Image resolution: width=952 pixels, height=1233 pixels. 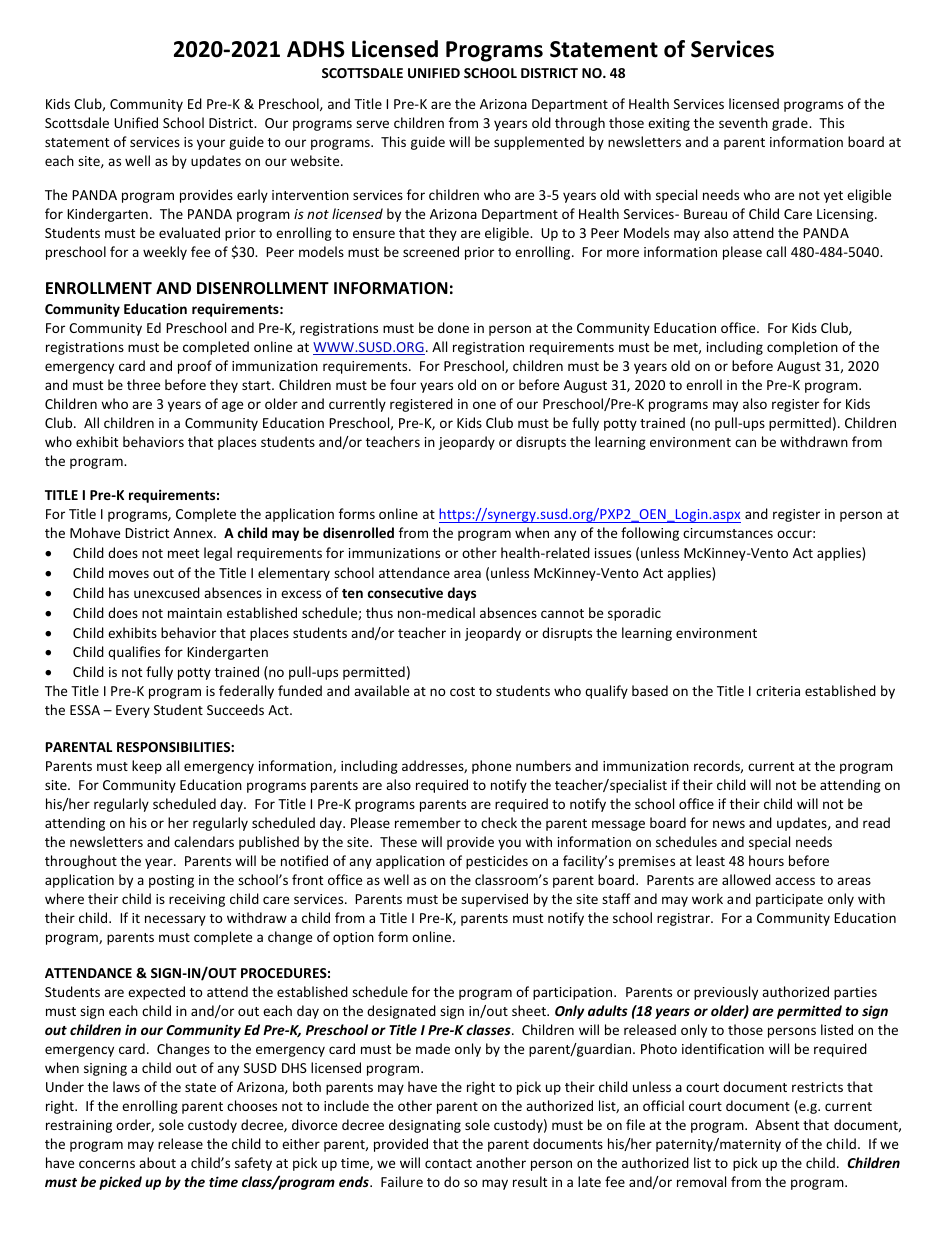 What do you see at coordinates (778, 691) in the screenshot?
I see `criteria` at bounding box center [778, 691].
